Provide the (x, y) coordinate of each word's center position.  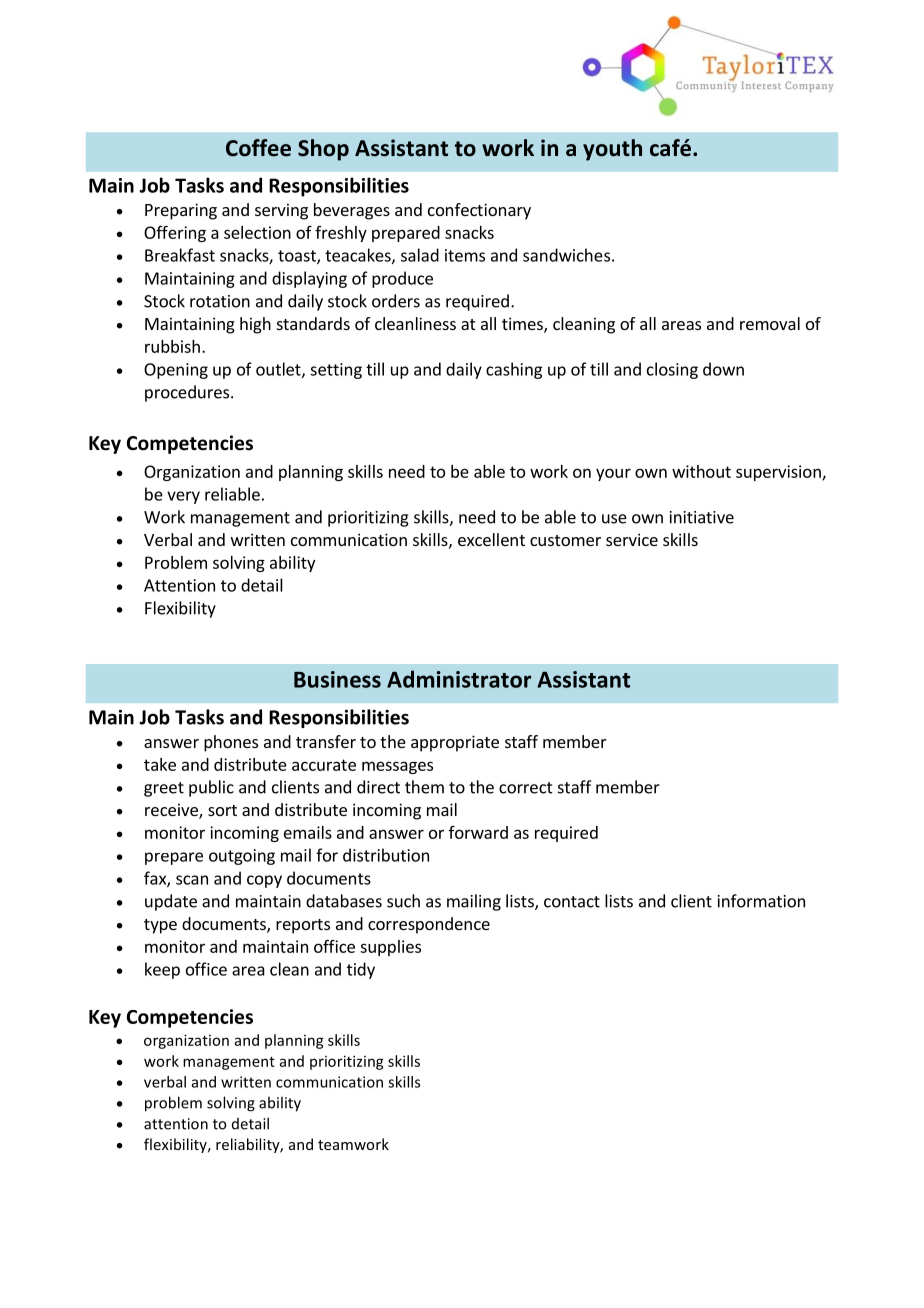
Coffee (258, 148)
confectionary (479, 211)
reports (303, 926)
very (183, 497)
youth (612, 150)
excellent (491, 539)
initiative (702, 517)
